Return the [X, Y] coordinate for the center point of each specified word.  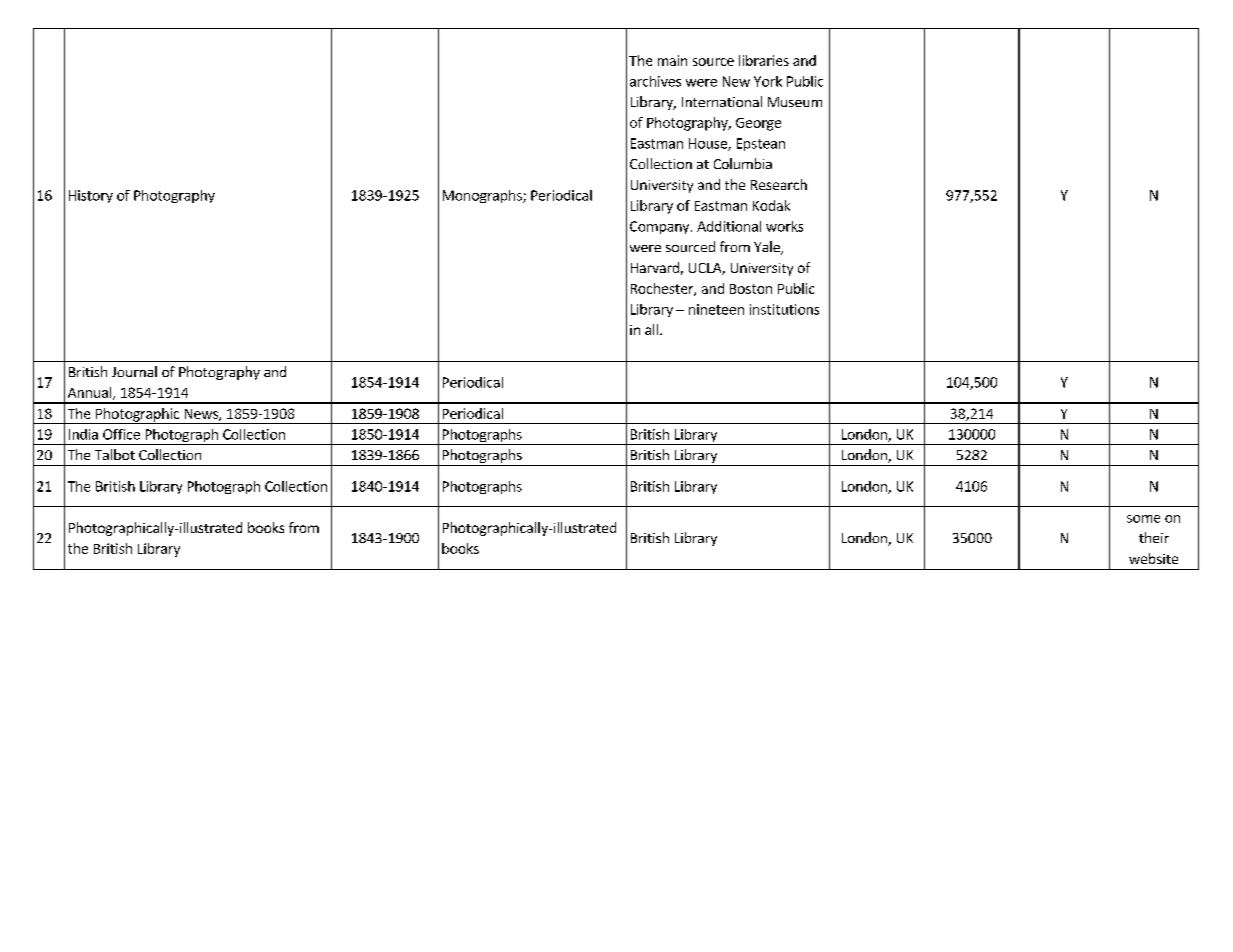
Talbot [115, 454]
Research [779, 184]
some [1143, 519]
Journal [134, 371]
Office [121, 434]
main [672, 60]
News [202, 415]
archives [655, 81]
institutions [784, 309]
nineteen [716, 309]
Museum [795, 102]
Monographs [483, 196]
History [91, 196]
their [1154, 537]
